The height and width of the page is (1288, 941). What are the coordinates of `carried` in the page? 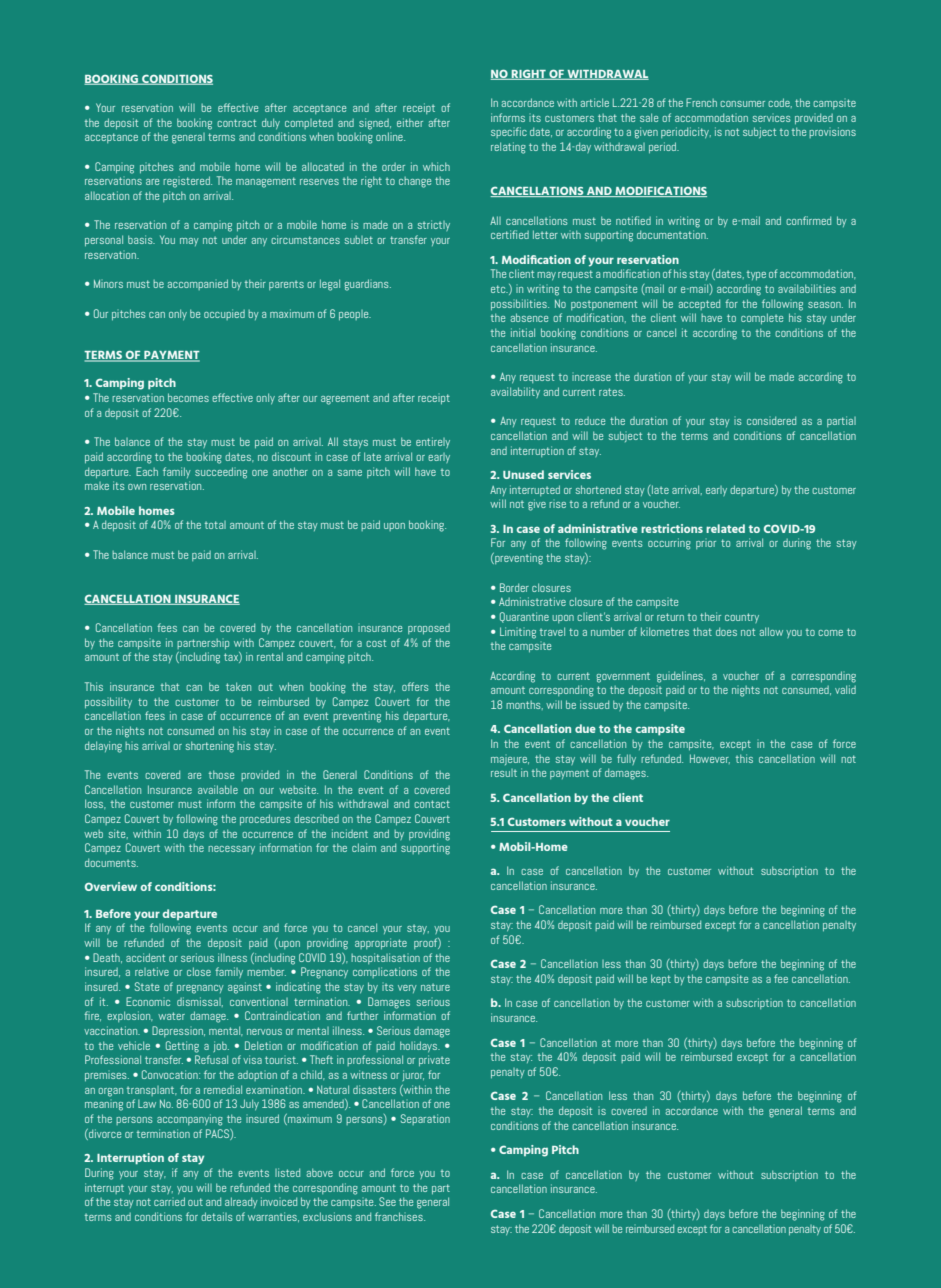 It's located at (169, 1201).
